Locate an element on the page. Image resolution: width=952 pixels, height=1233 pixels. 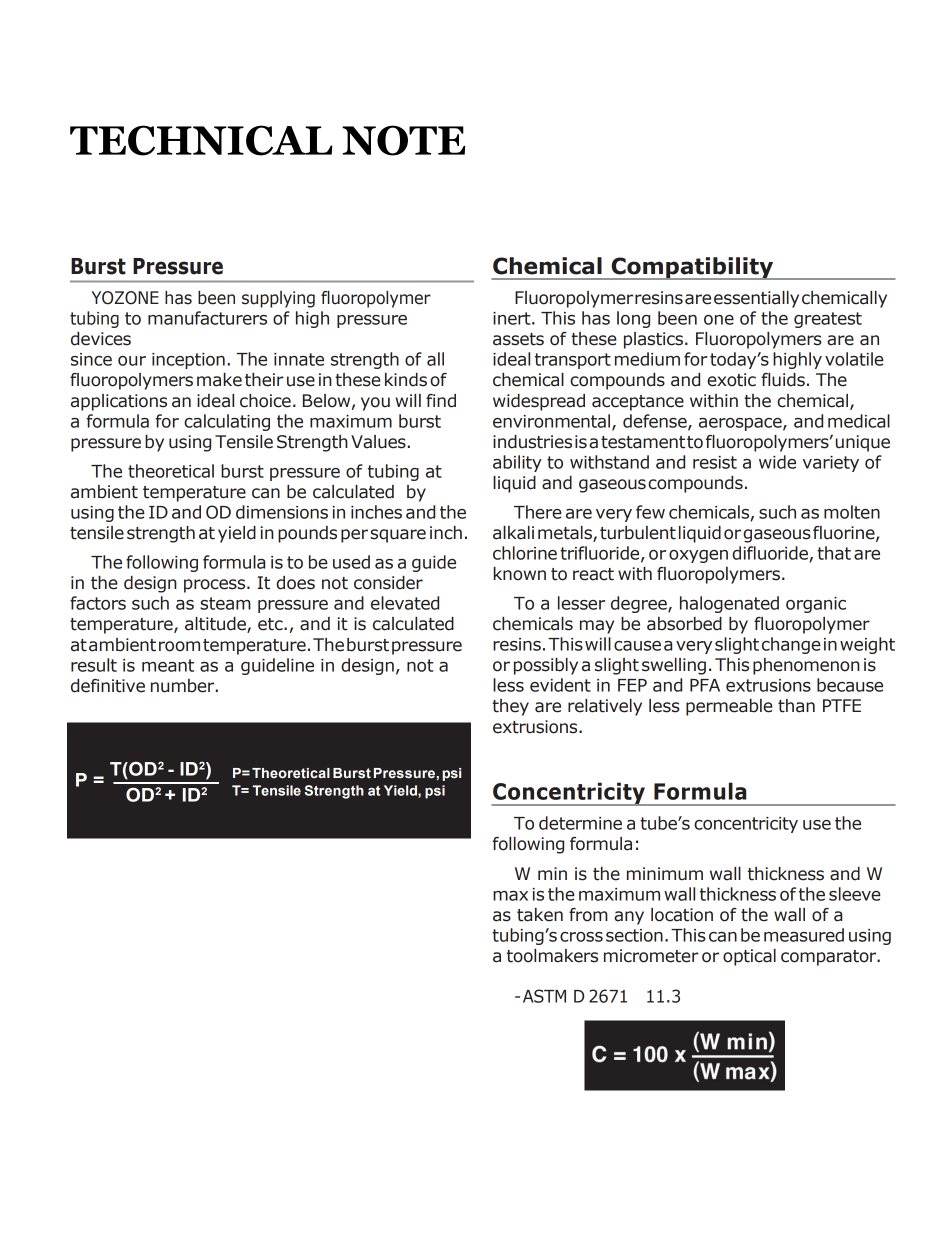
calculating is located at coordinates (227, 422).
